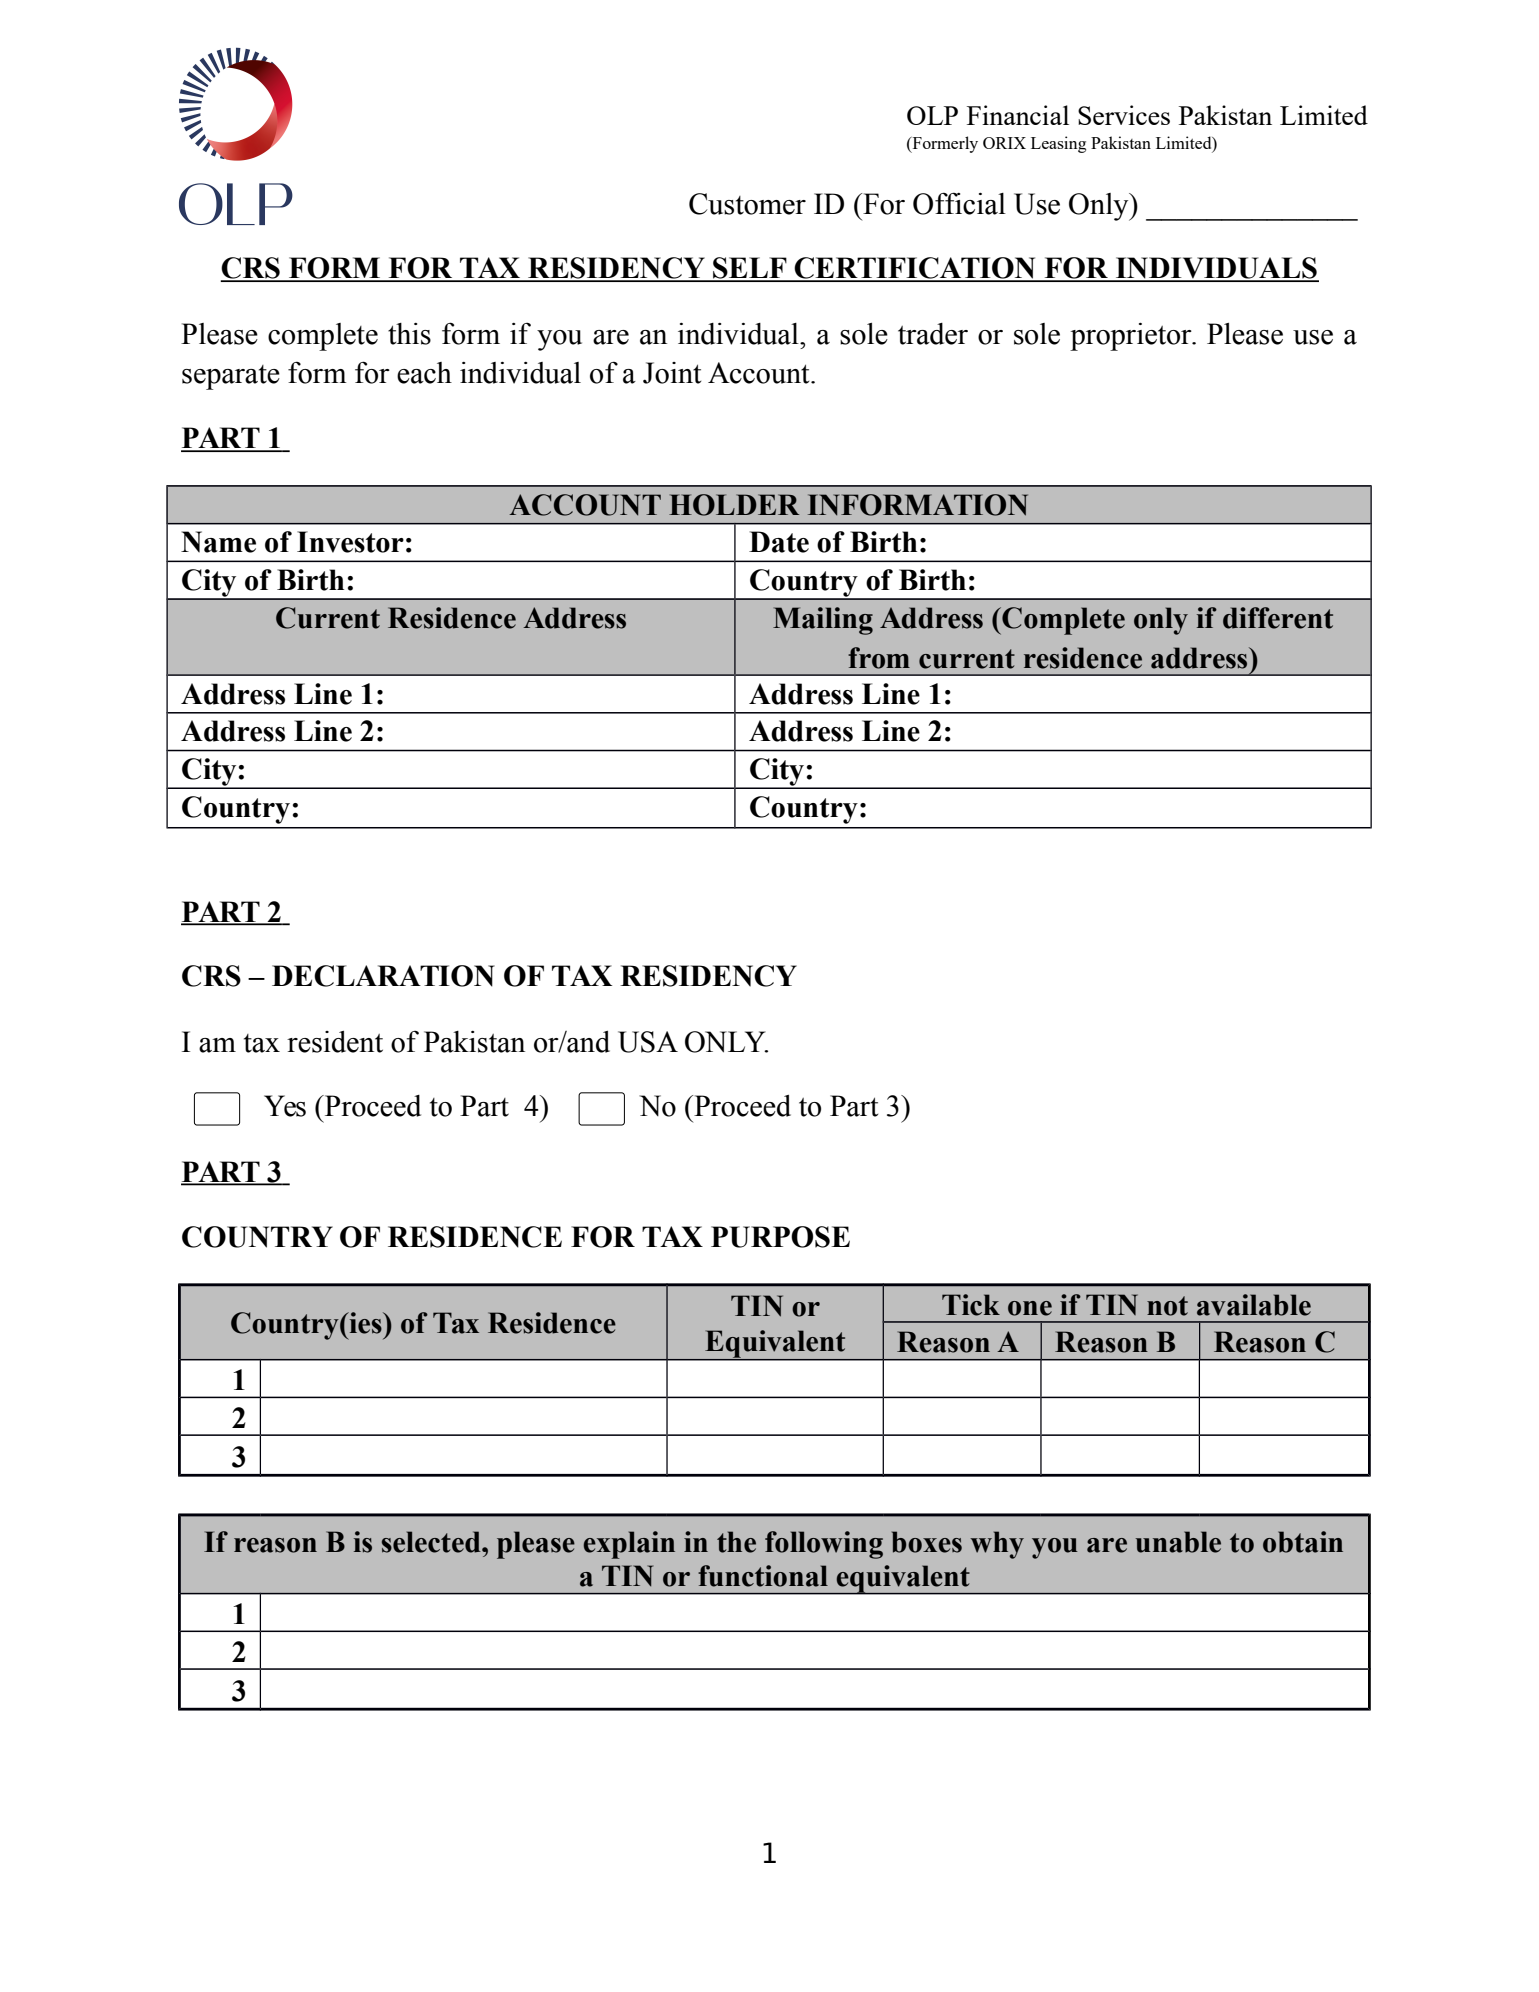  I want to click on DECLARATION, so click(383, 976).
